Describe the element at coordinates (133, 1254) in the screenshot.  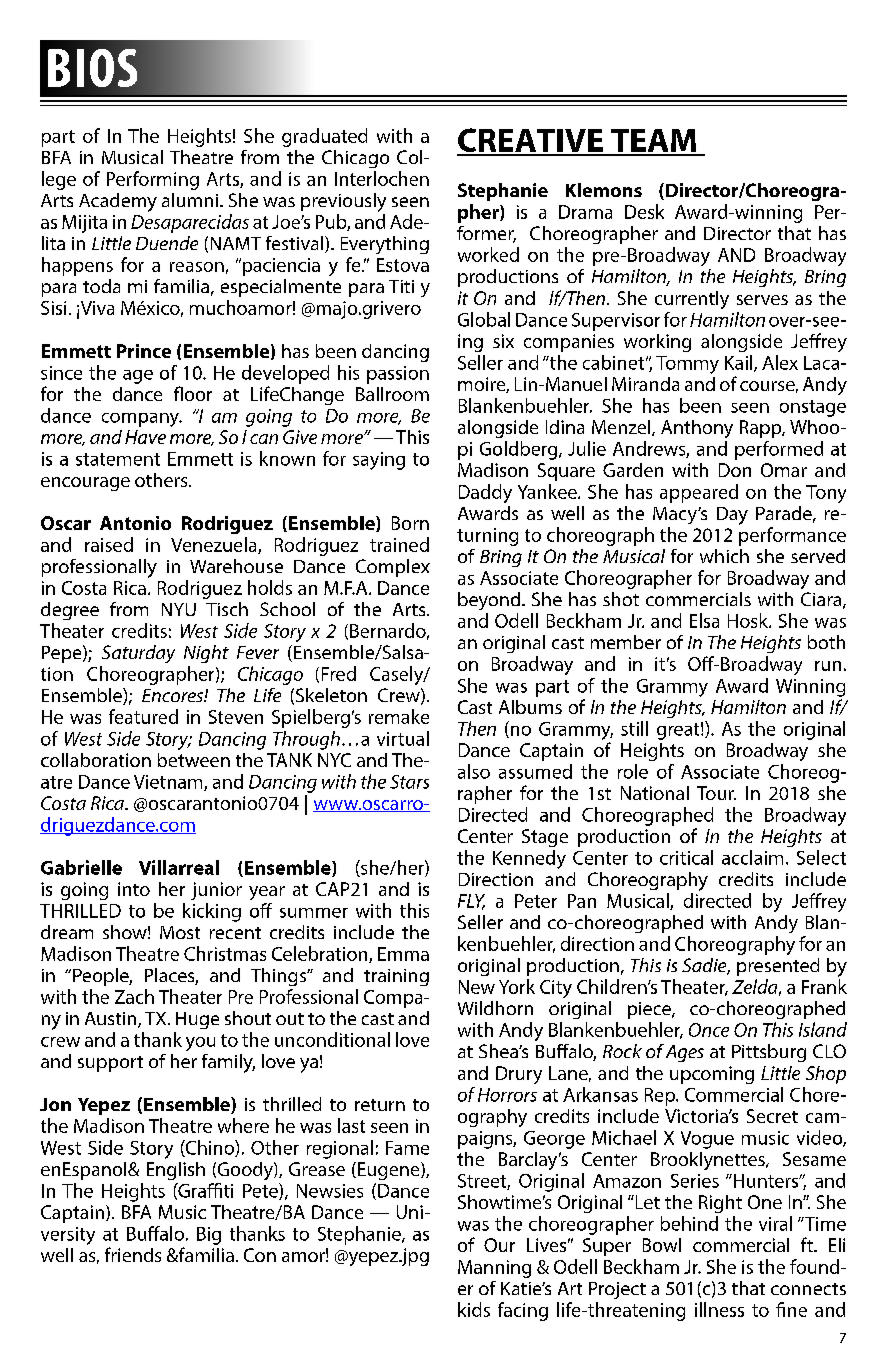
I see `friends` at that location.
